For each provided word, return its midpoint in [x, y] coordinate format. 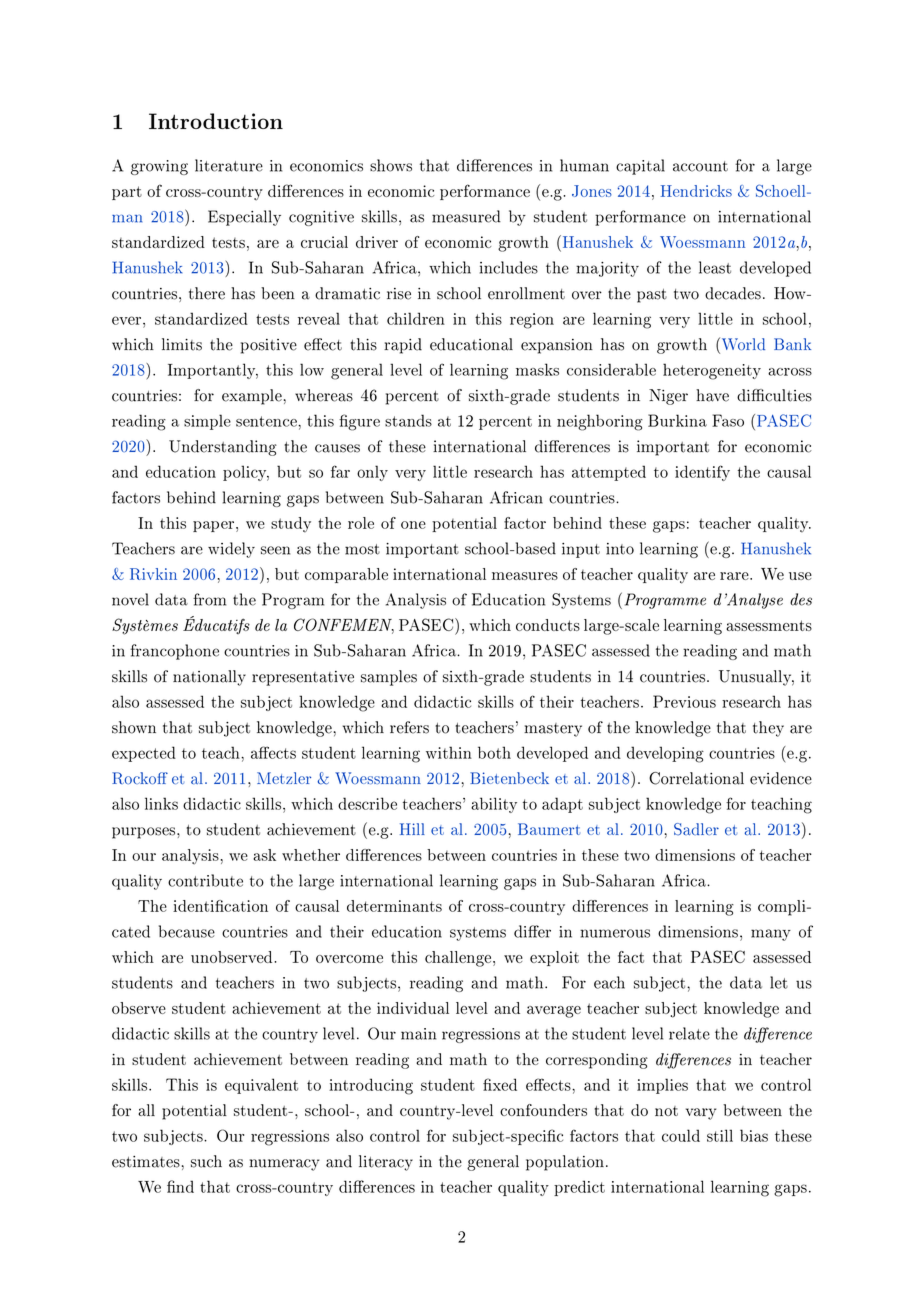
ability [494, 805]
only [372, 473]
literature [229, 165]
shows [391, 165]
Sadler [696, 829]
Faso [728, 420]
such [206, 1161]
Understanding [223, 448]
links [161, 803]
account [700, 166]
